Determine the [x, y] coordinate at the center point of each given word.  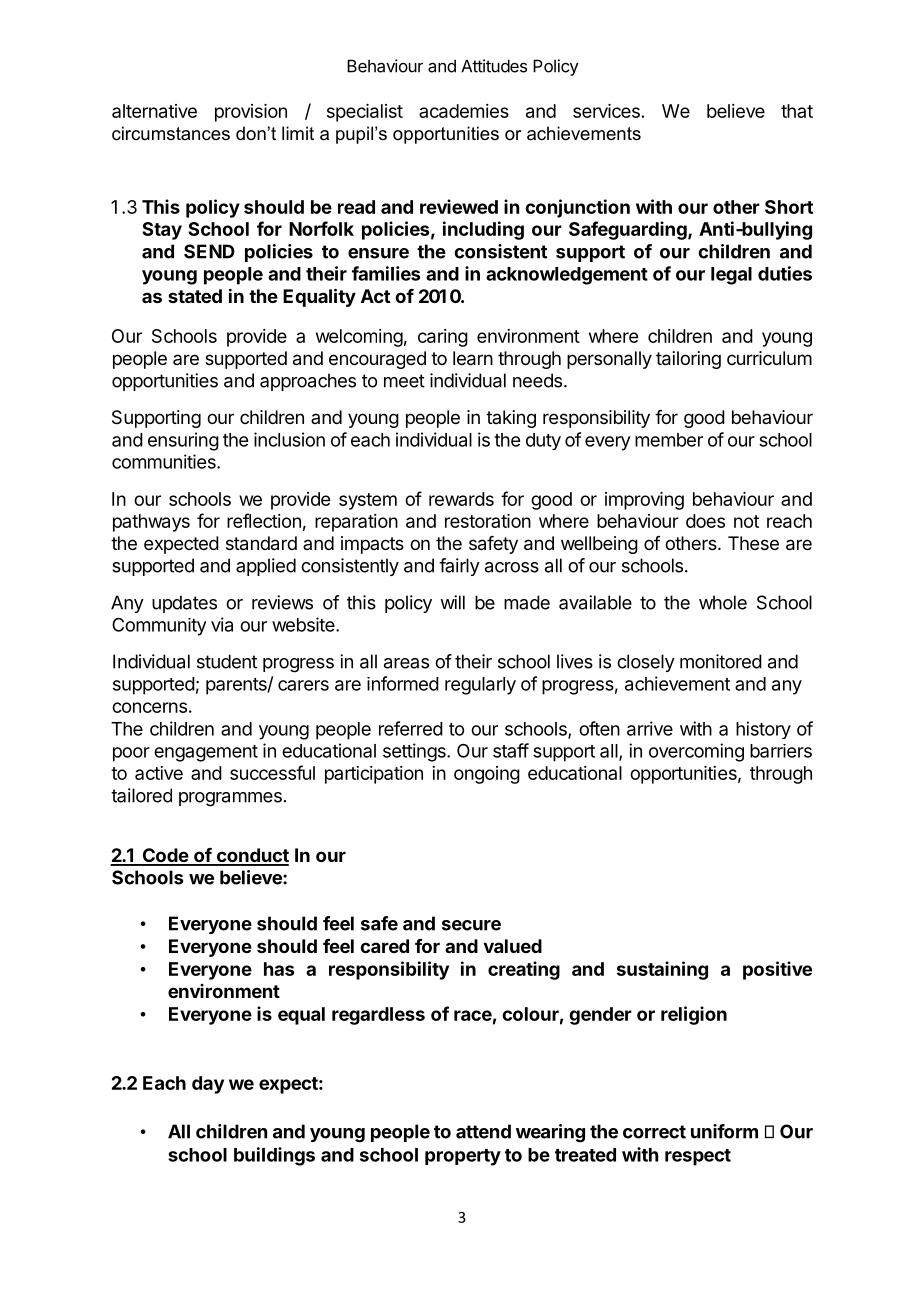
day [208, 1085]
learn [473, 358]
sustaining [662, 970]
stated [195, 296]
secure [471, 925]
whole [723, 602]
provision [251, 113]
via [222, 624]
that [797, 111]
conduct [251, 856]
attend [483, 1131]
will [452, 602]
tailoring [688, 360]
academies [464, 111]
